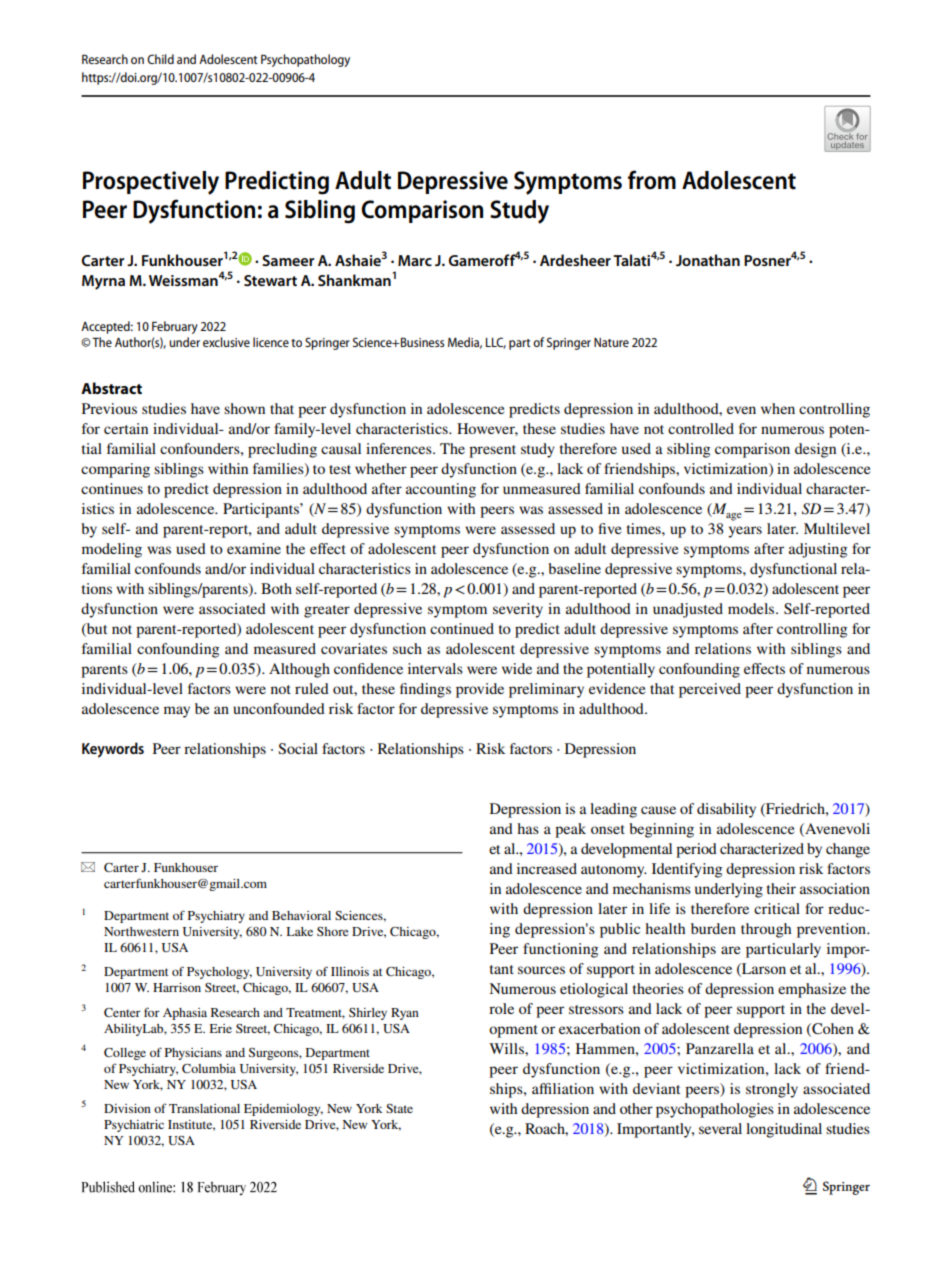 The width and height of the image is (952, 1265). What do you see at coordinates (752, 608) in the image?
I see `models` at bounding box center [752, 608].
